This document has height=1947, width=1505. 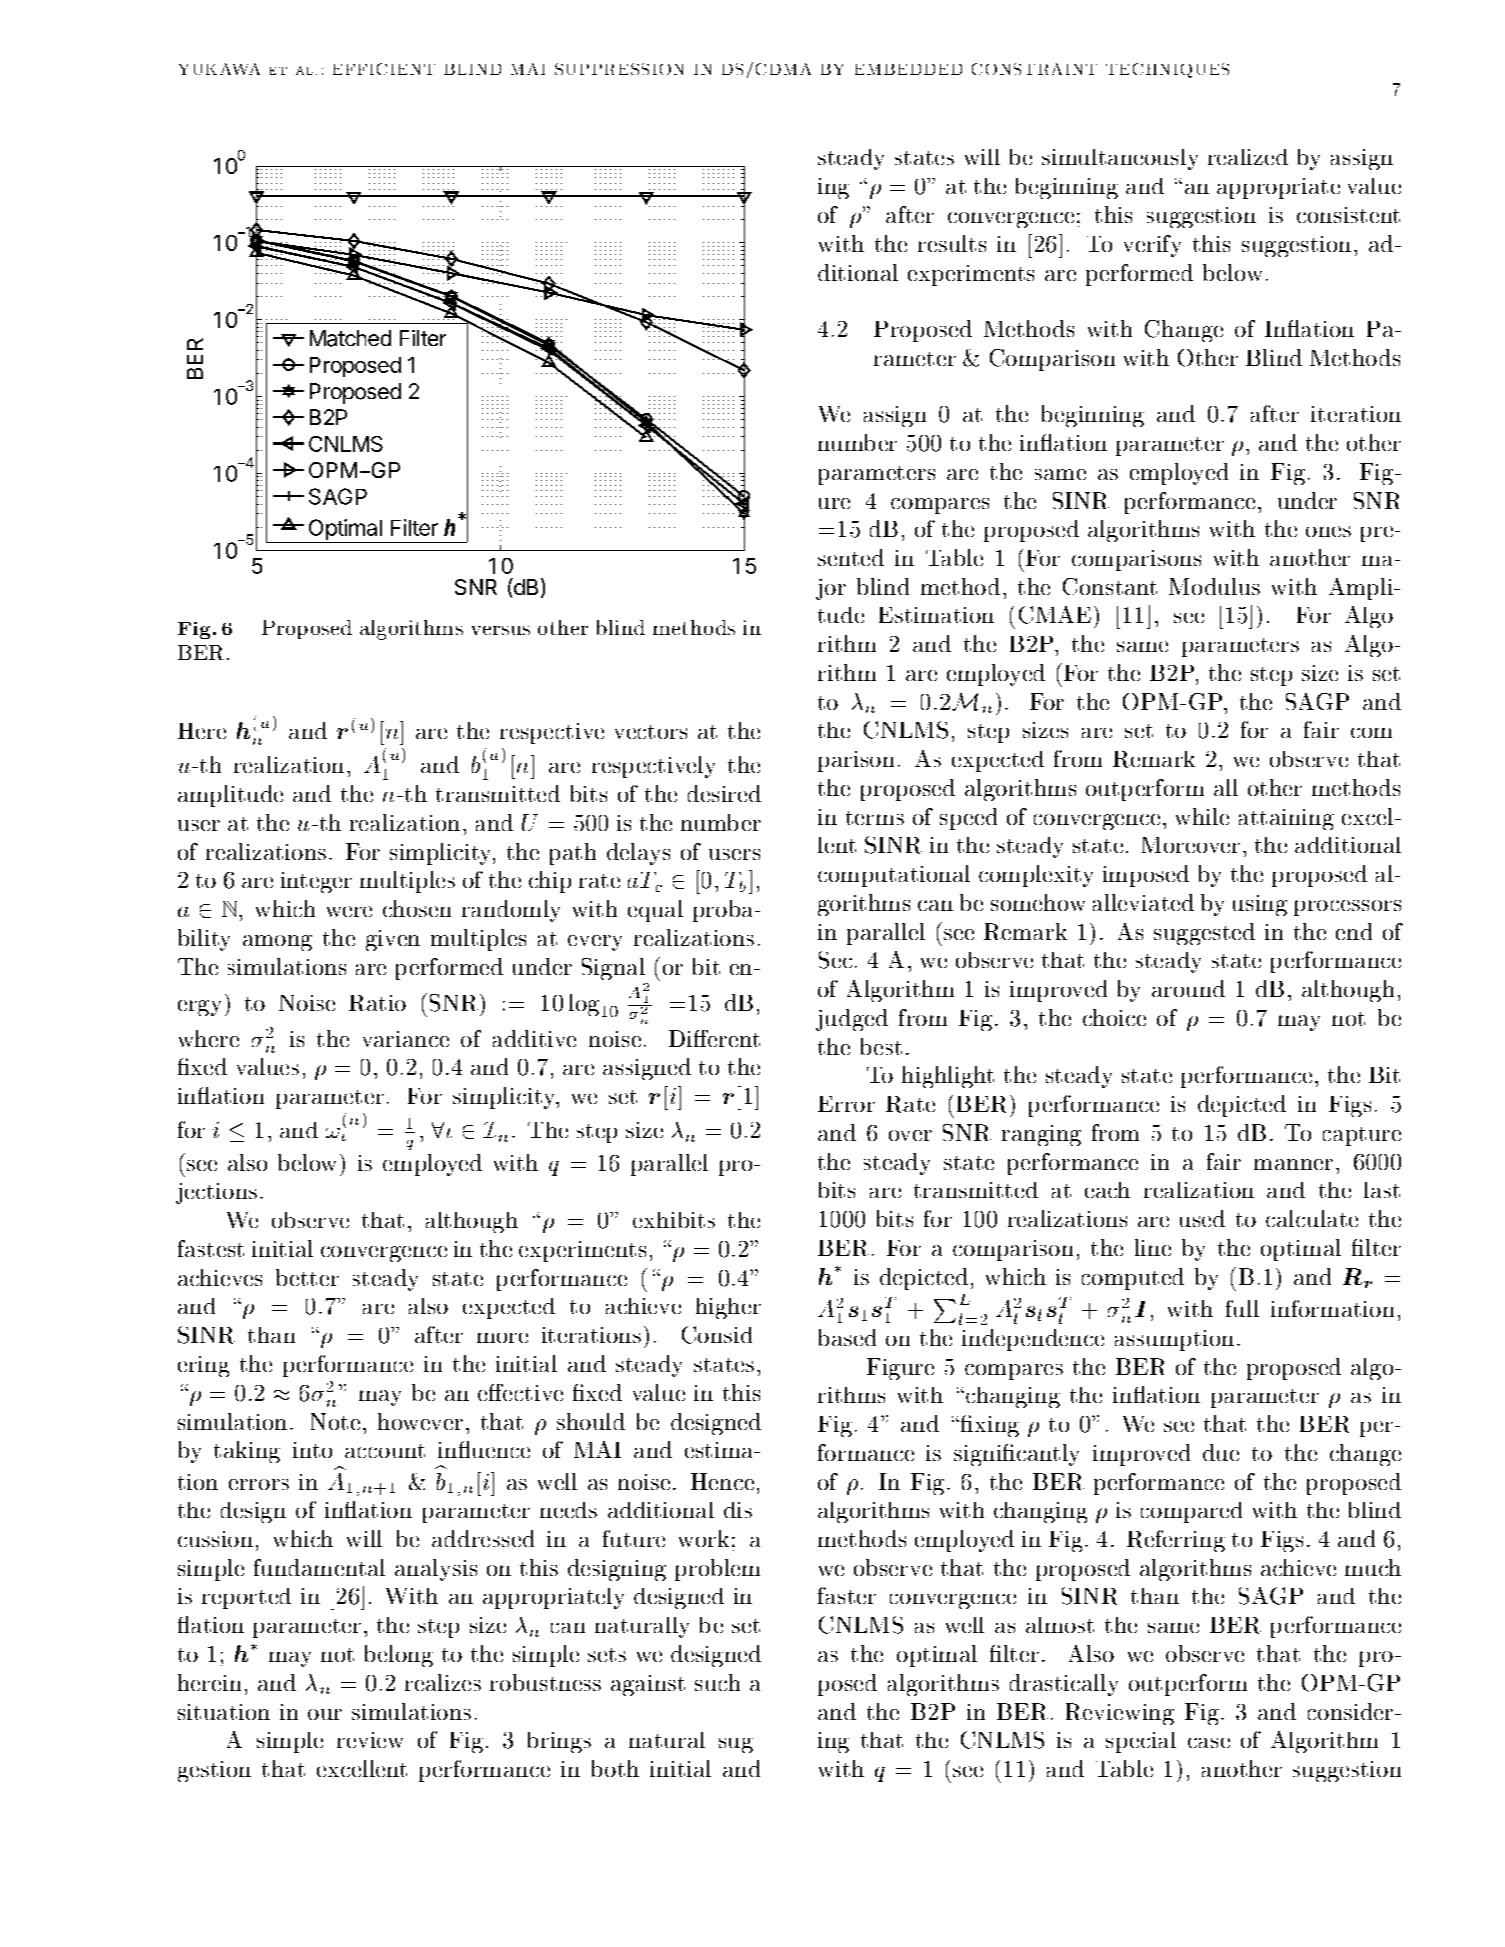 I want to click on using, so click(x=1260, y=905).
